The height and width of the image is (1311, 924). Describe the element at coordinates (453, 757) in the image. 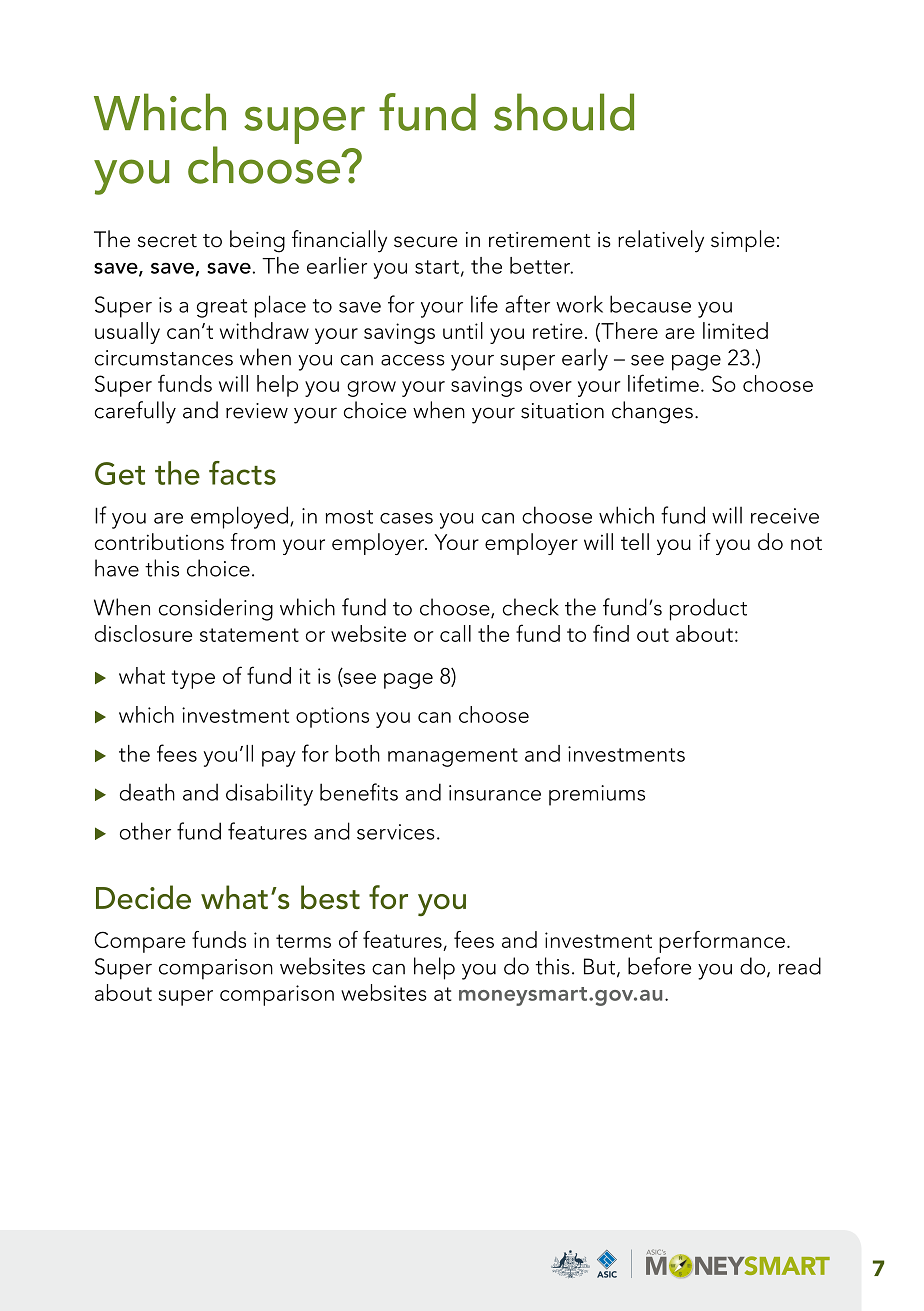

I see `management` at that location.
